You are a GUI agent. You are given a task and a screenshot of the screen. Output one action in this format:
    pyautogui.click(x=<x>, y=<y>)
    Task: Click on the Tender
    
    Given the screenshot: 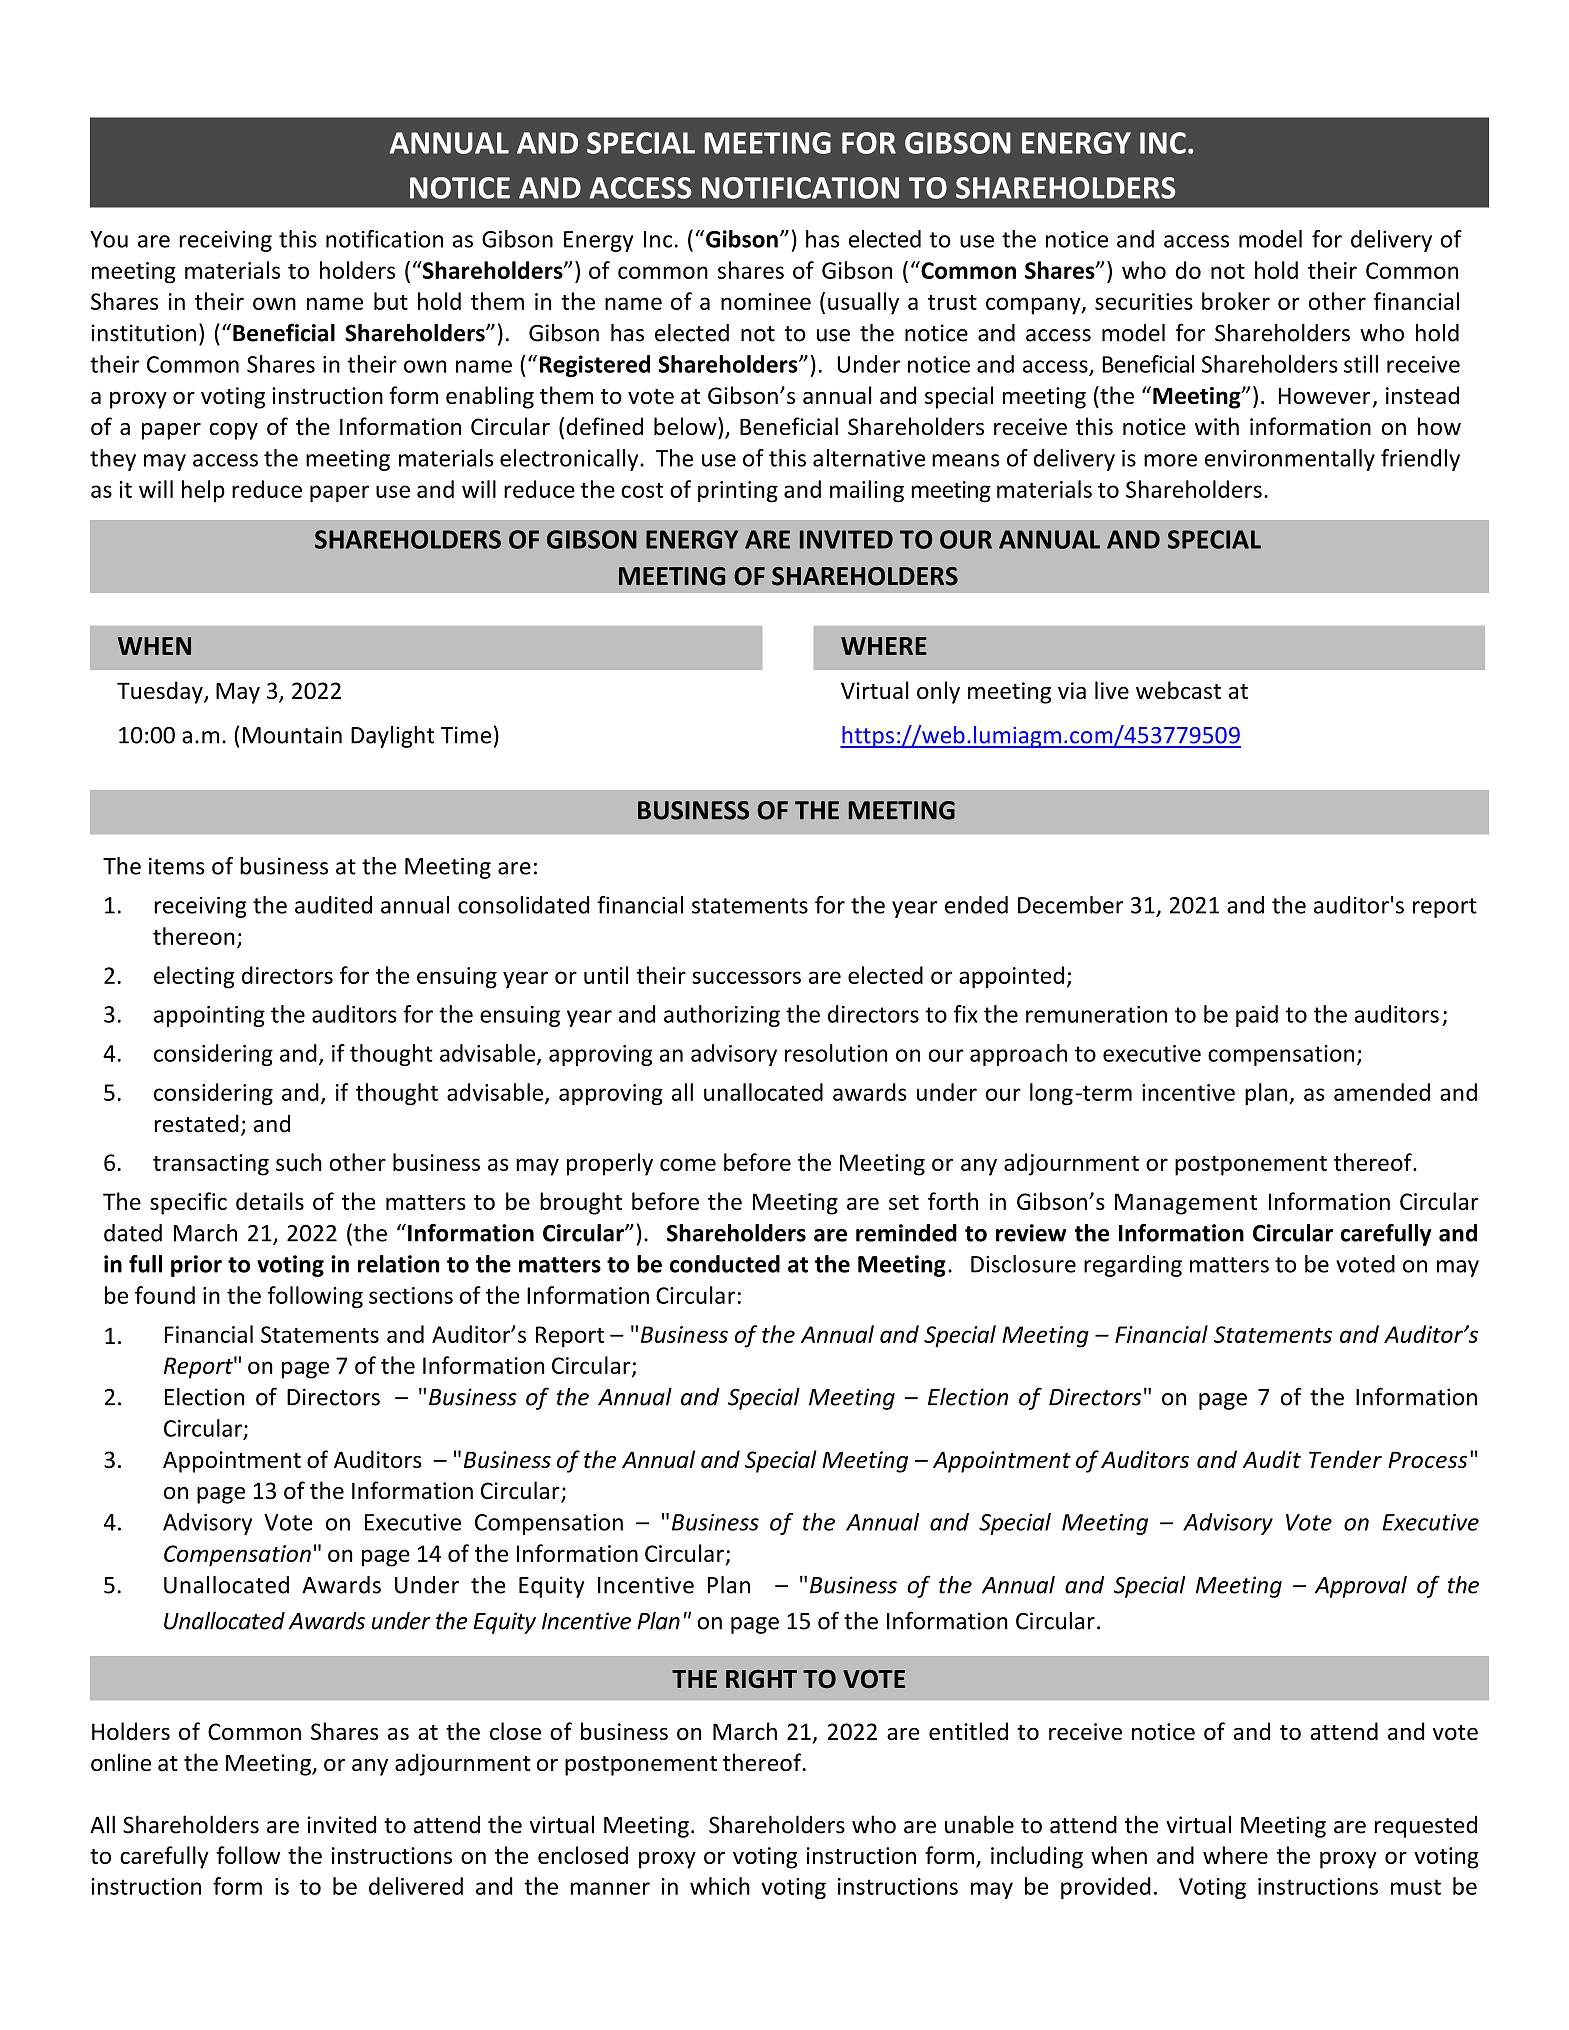 What is the action you would take?
    pyautogui.click(x=1345, y=1459)
